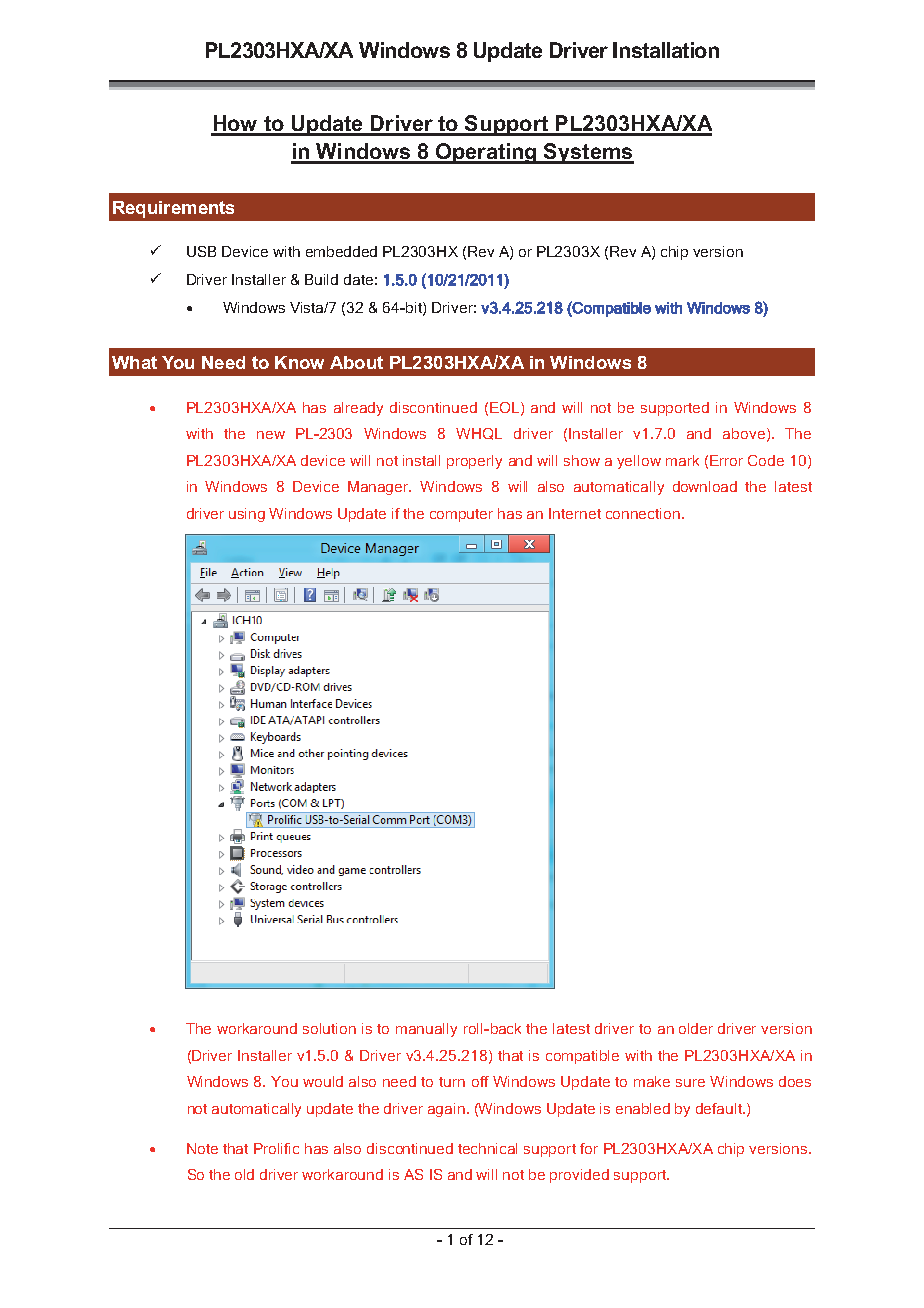  What do you see at coordinates (486, 153) in the screenshot?
I see `Operating` at bounding box center [486, 153].
